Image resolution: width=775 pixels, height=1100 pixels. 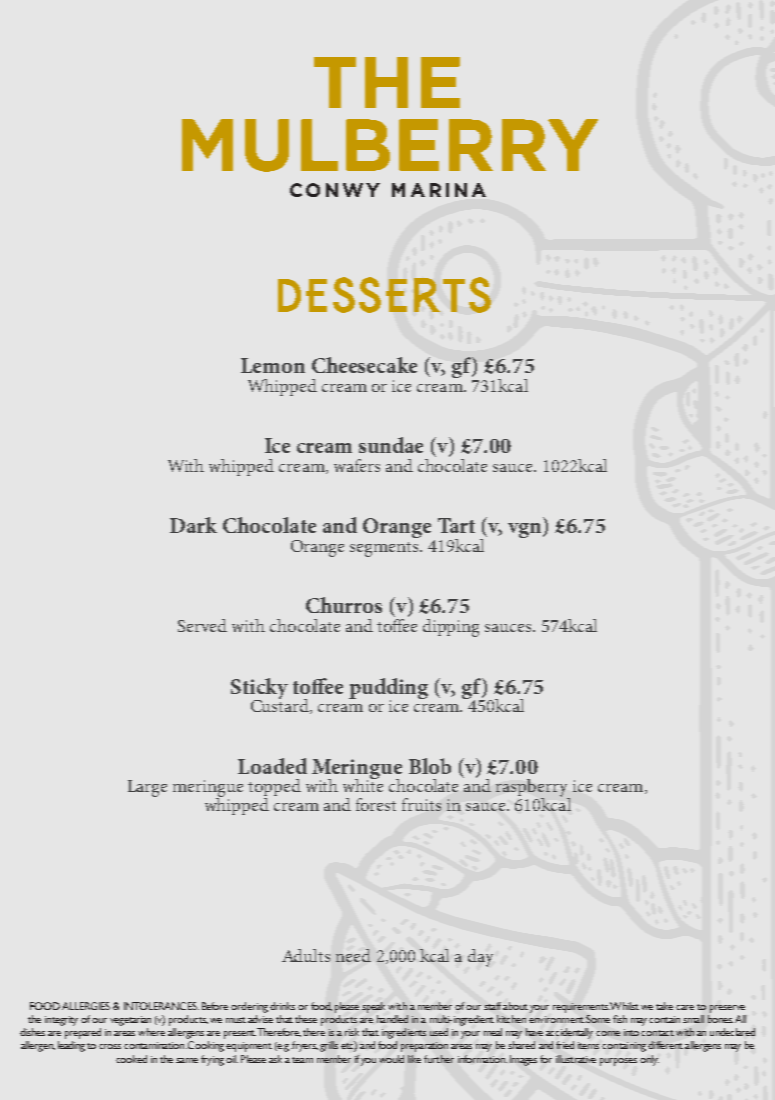 What do you see at coordinates (344, 605) in the document?
I see `Churros` at bounding box center [344, 605].
